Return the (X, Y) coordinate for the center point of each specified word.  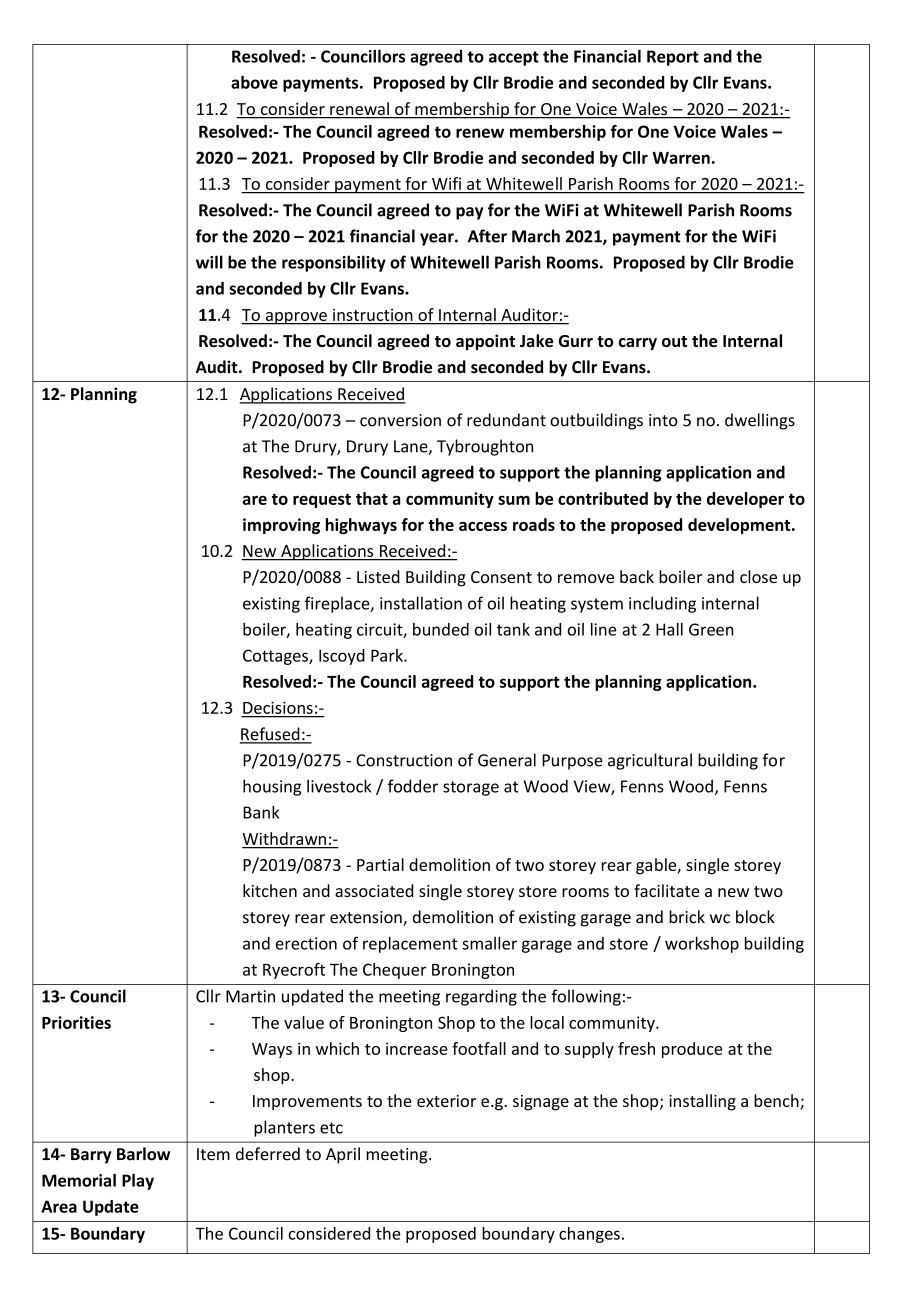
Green (711, 629)
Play (138, 1182)
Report (673, 58)
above (254, 82)
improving (281, 526)
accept (514, 58)
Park (388, 655)
